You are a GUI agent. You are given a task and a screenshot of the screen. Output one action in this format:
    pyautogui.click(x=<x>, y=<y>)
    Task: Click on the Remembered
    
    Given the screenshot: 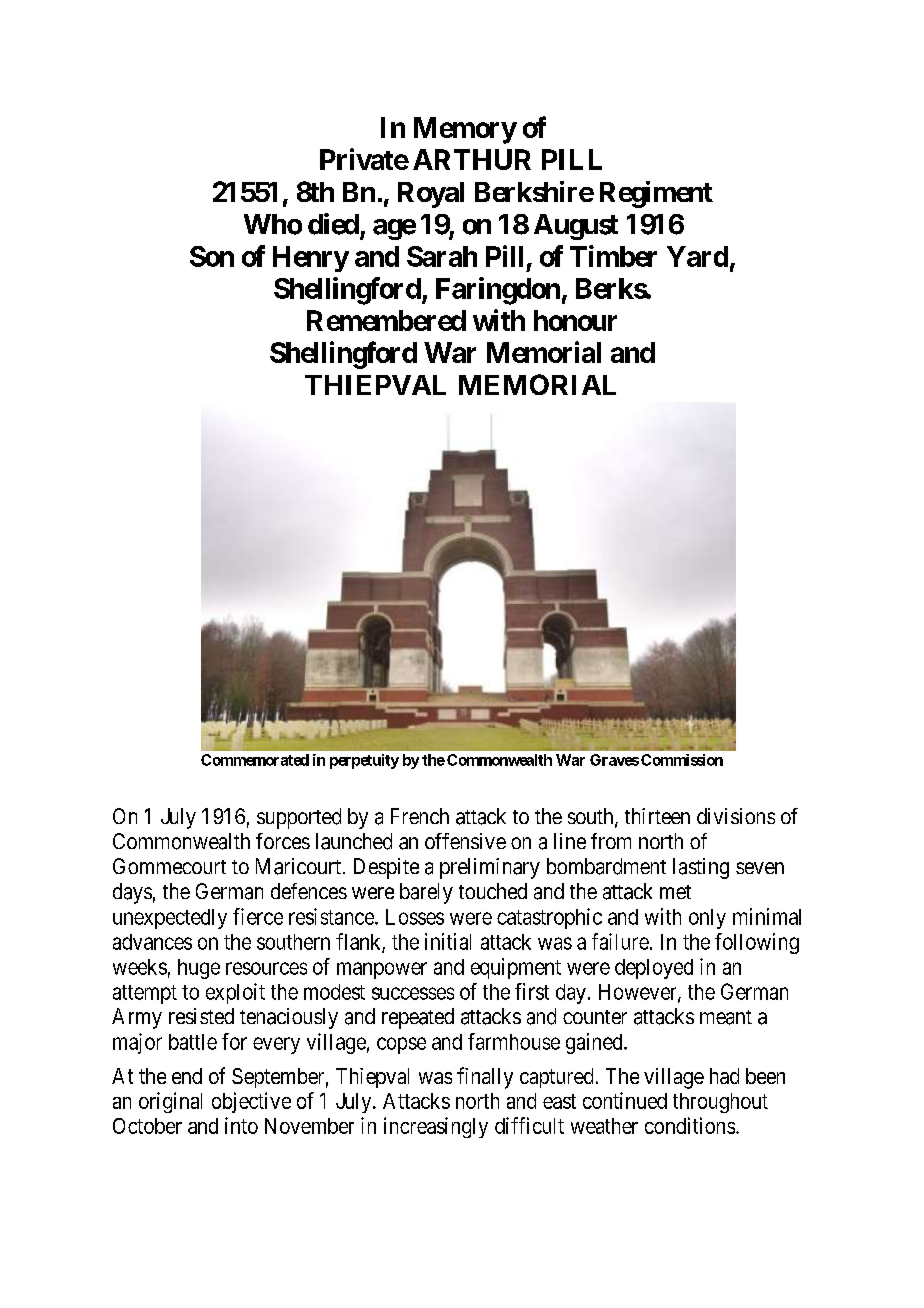 What is the action you would take?
    pyautogui.click(x=386, y=320)
